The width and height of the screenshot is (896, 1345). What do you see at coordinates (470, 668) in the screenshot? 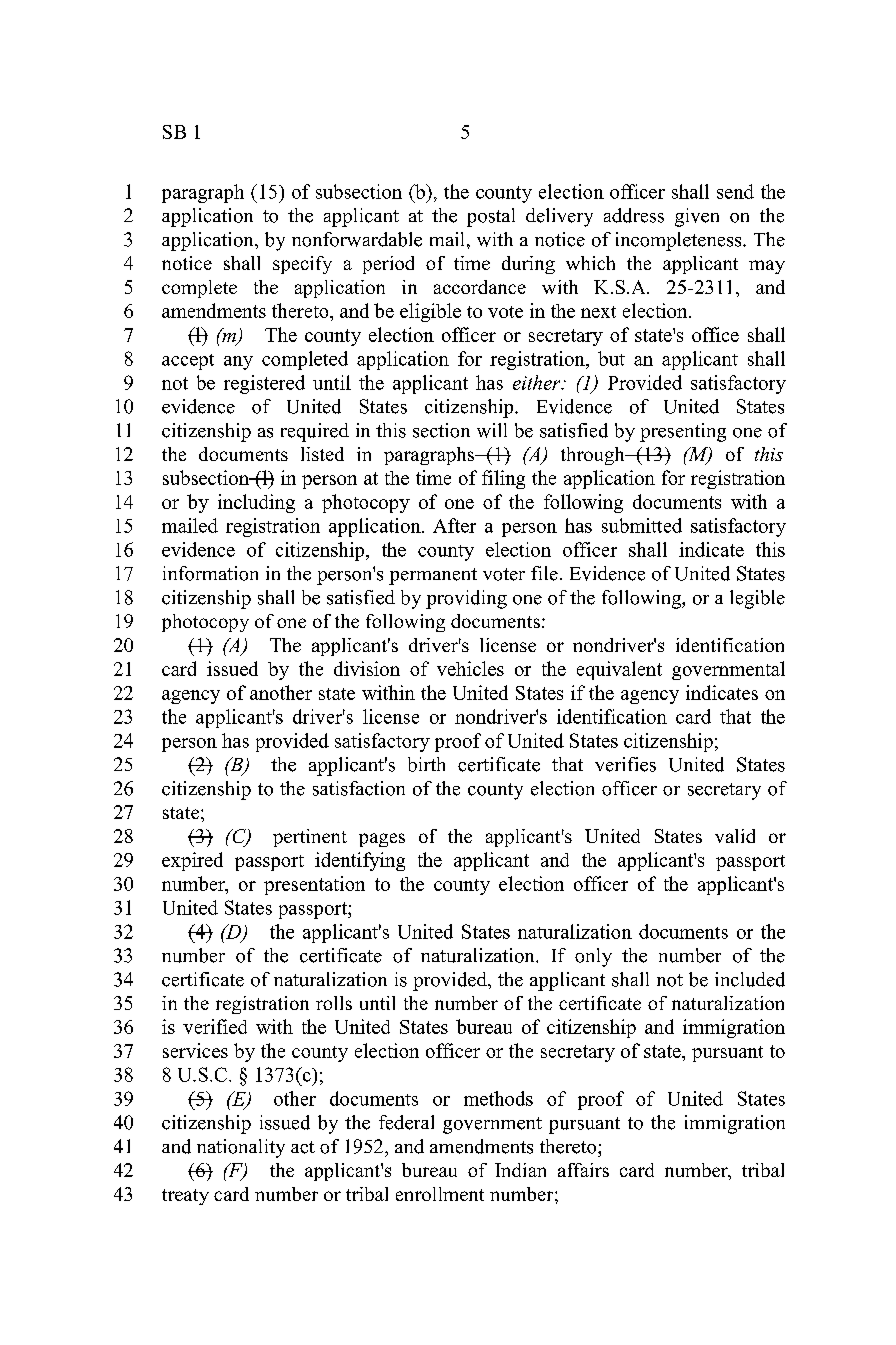
I see `vehicles` at bounding box center [470, 668].
